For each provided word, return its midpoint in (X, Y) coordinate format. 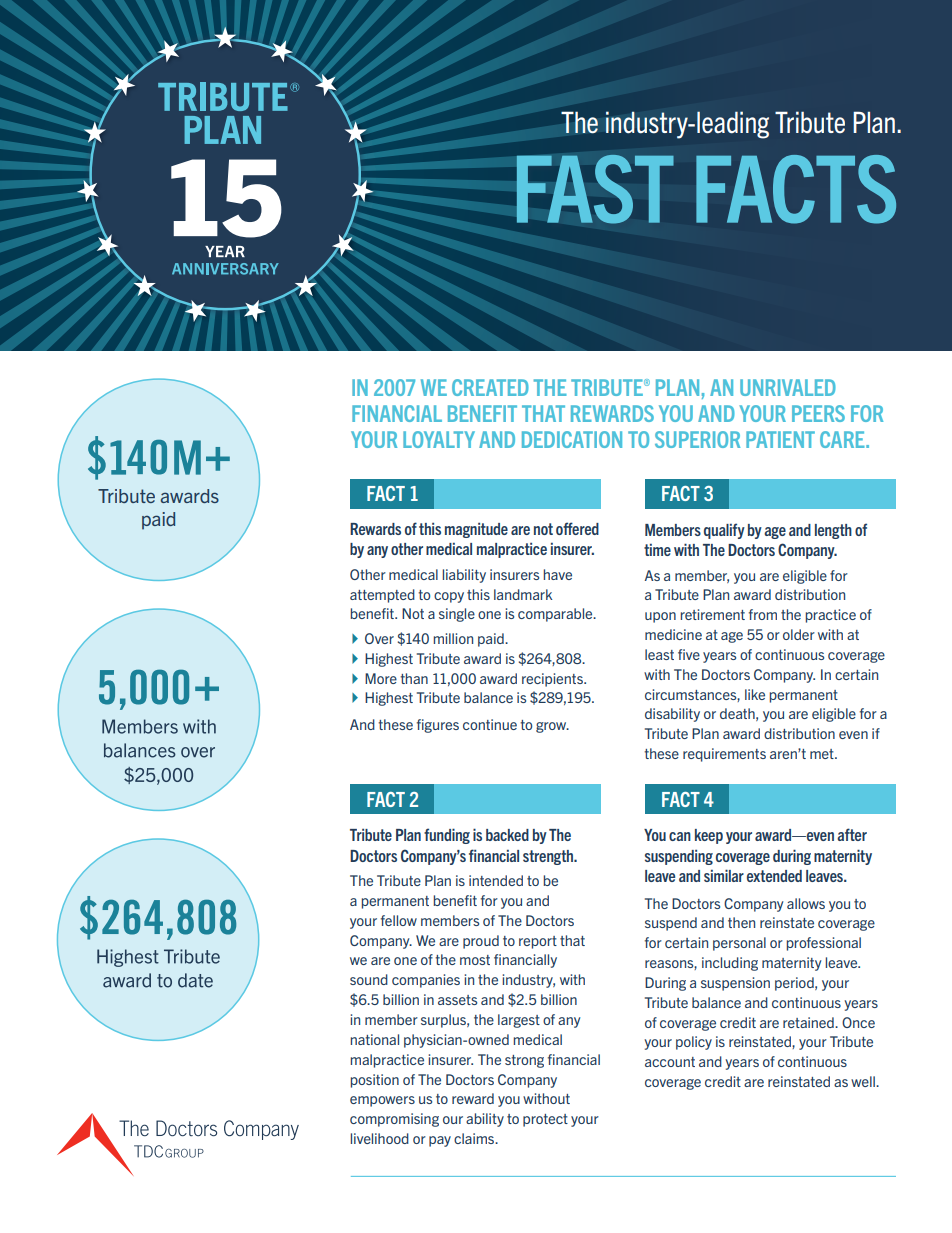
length (833, 531)
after (852, 834)
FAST (595, 189)
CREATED (490, 387)
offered (577, 528)
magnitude (476, 530)
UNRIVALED (788, 387)
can (680, 836)
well (864, 1081)
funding (447, 836)
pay (440, 1141)
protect (545, 1120)
